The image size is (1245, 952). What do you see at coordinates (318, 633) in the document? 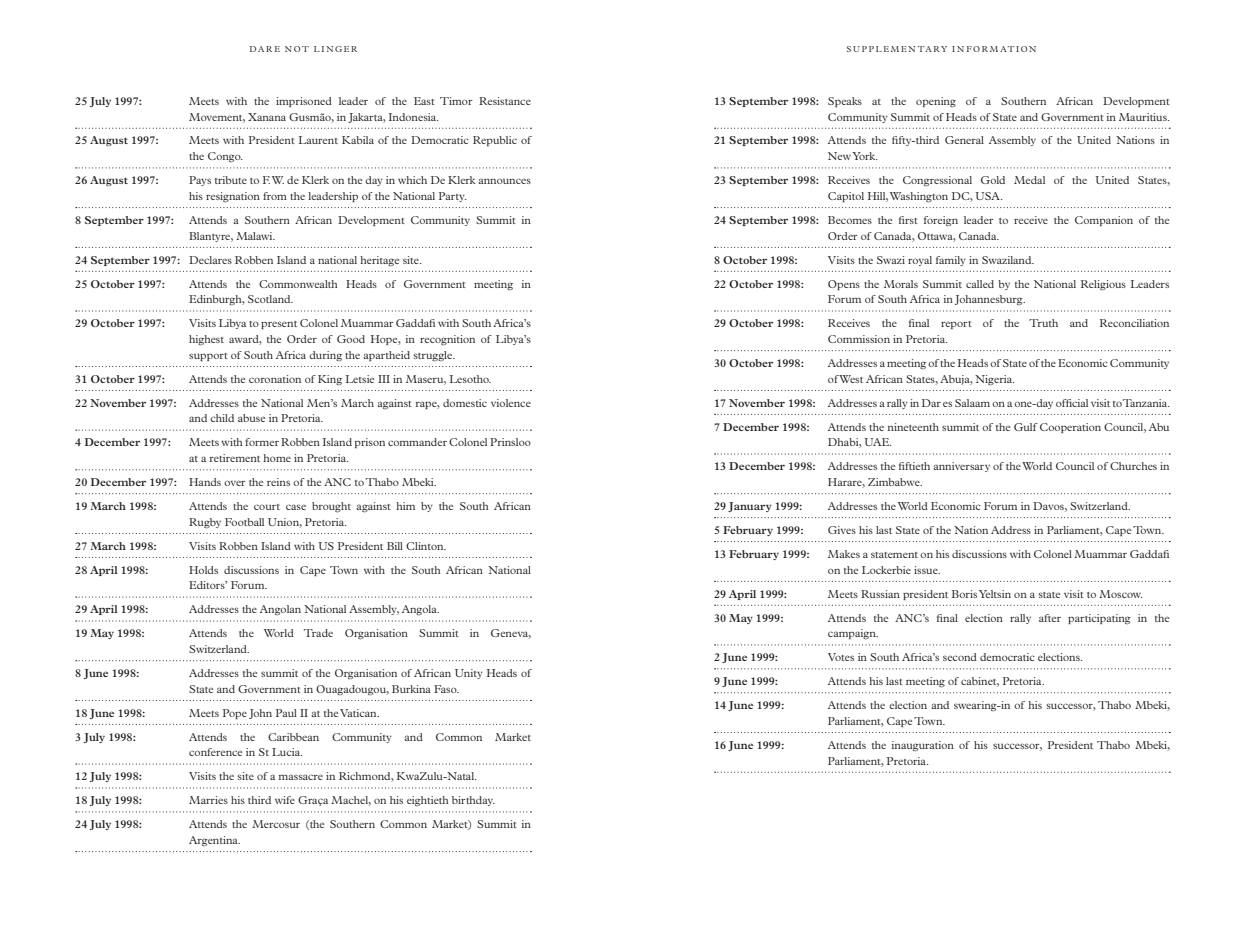
I see `Trade` at bounding box center [318, 633].
